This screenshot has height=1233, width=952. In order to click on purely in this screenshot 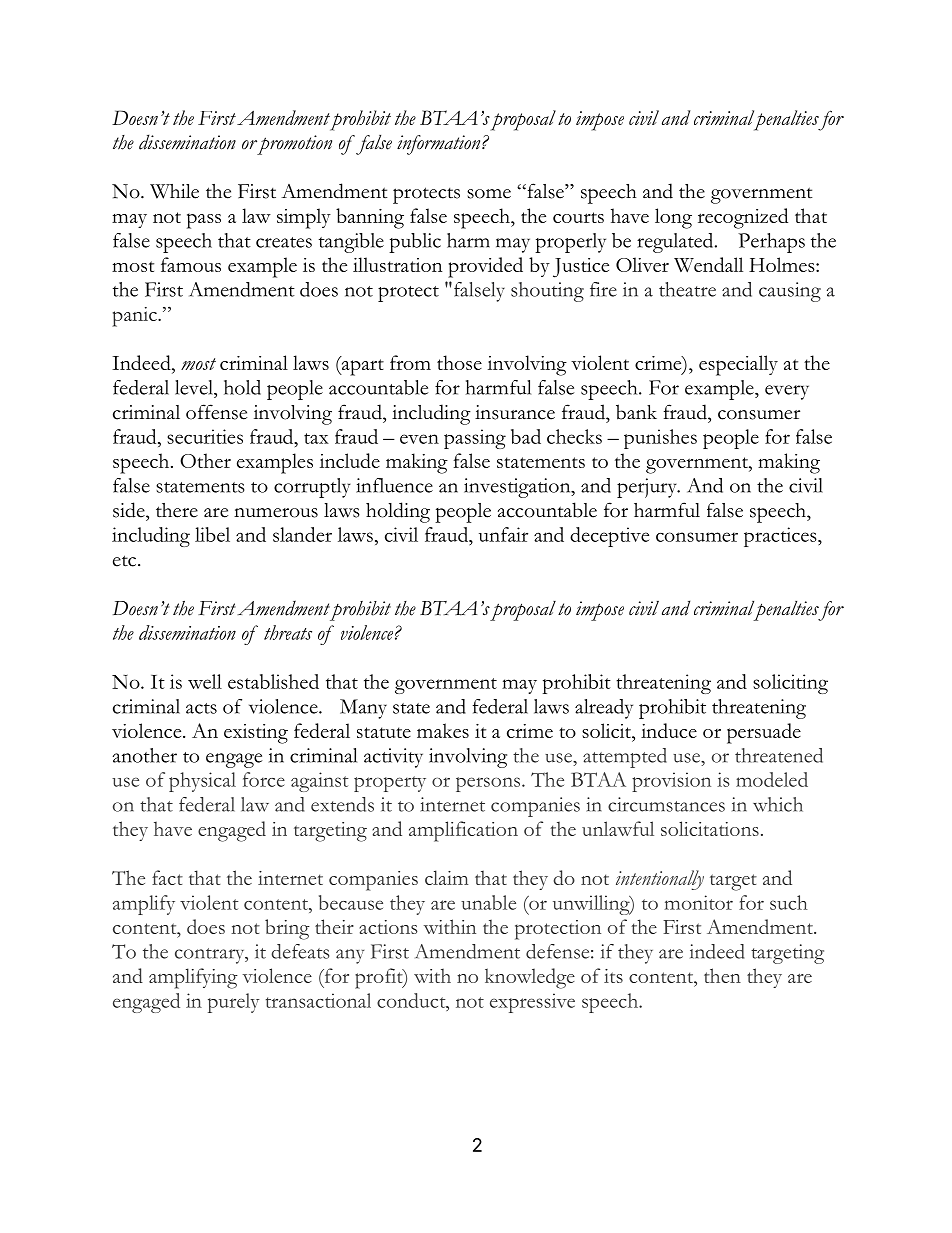, I will do `click(234, 1003)`.
